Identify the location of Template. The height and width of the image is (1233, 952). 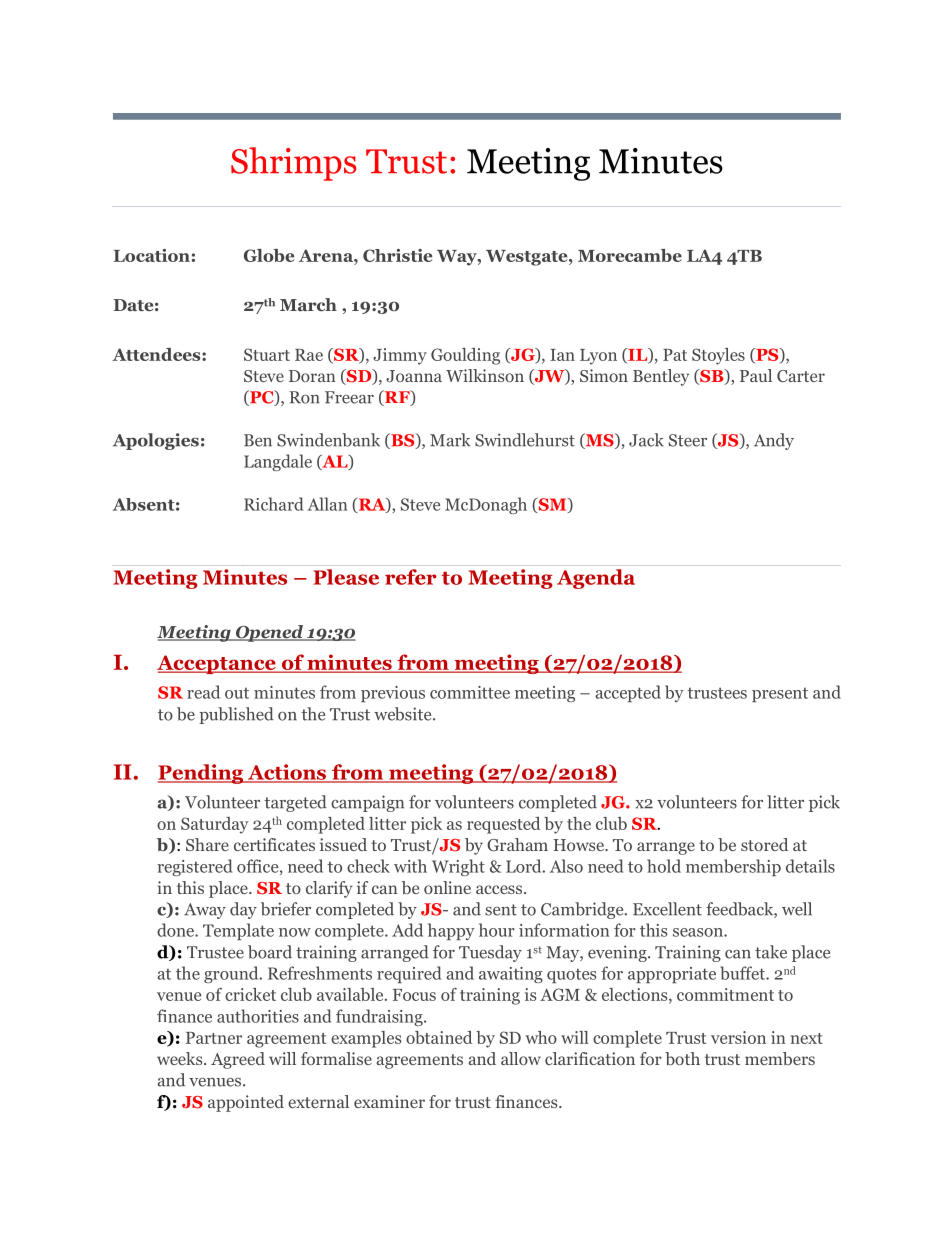
(238, 931).
